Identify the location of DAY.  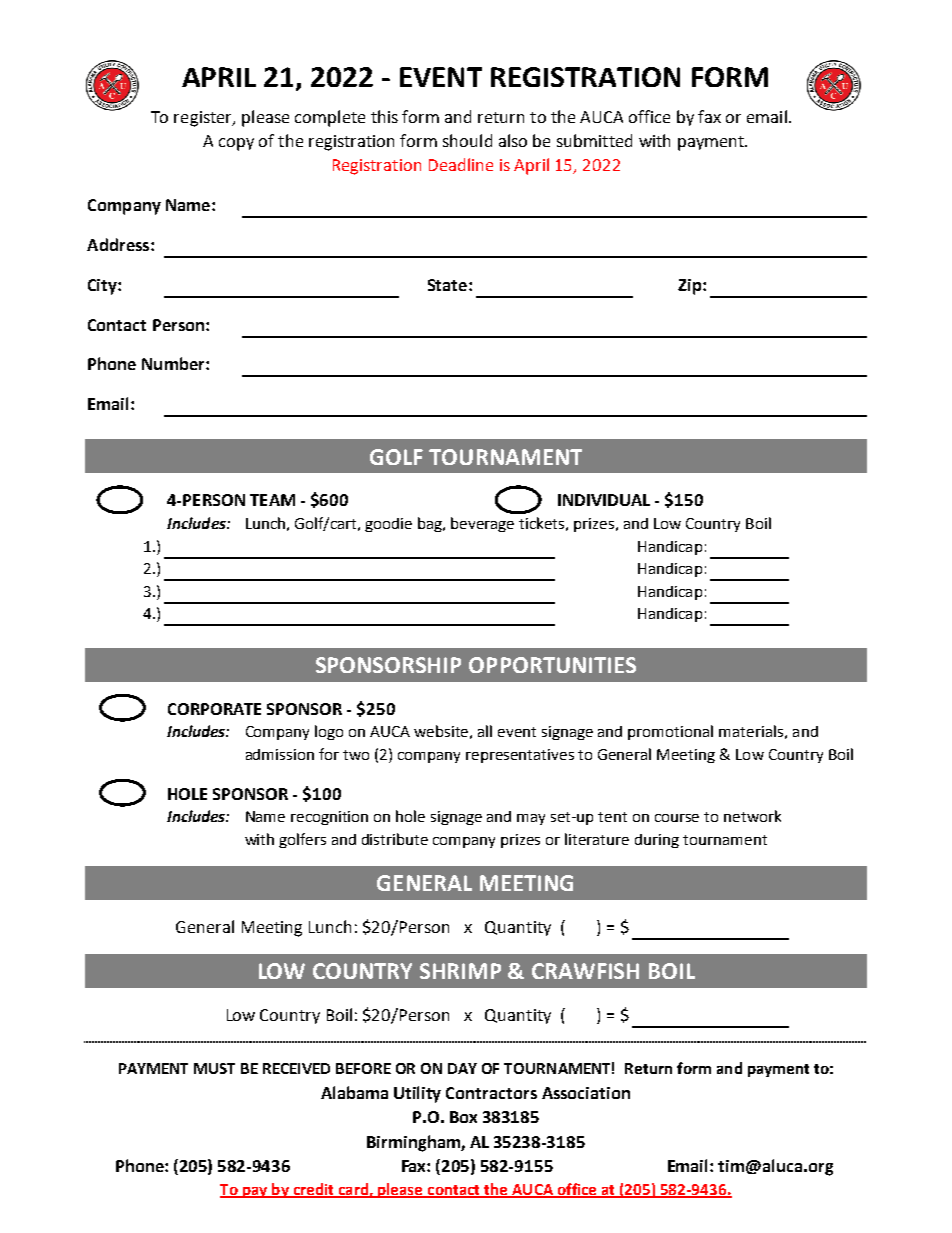
(462, 1068).
